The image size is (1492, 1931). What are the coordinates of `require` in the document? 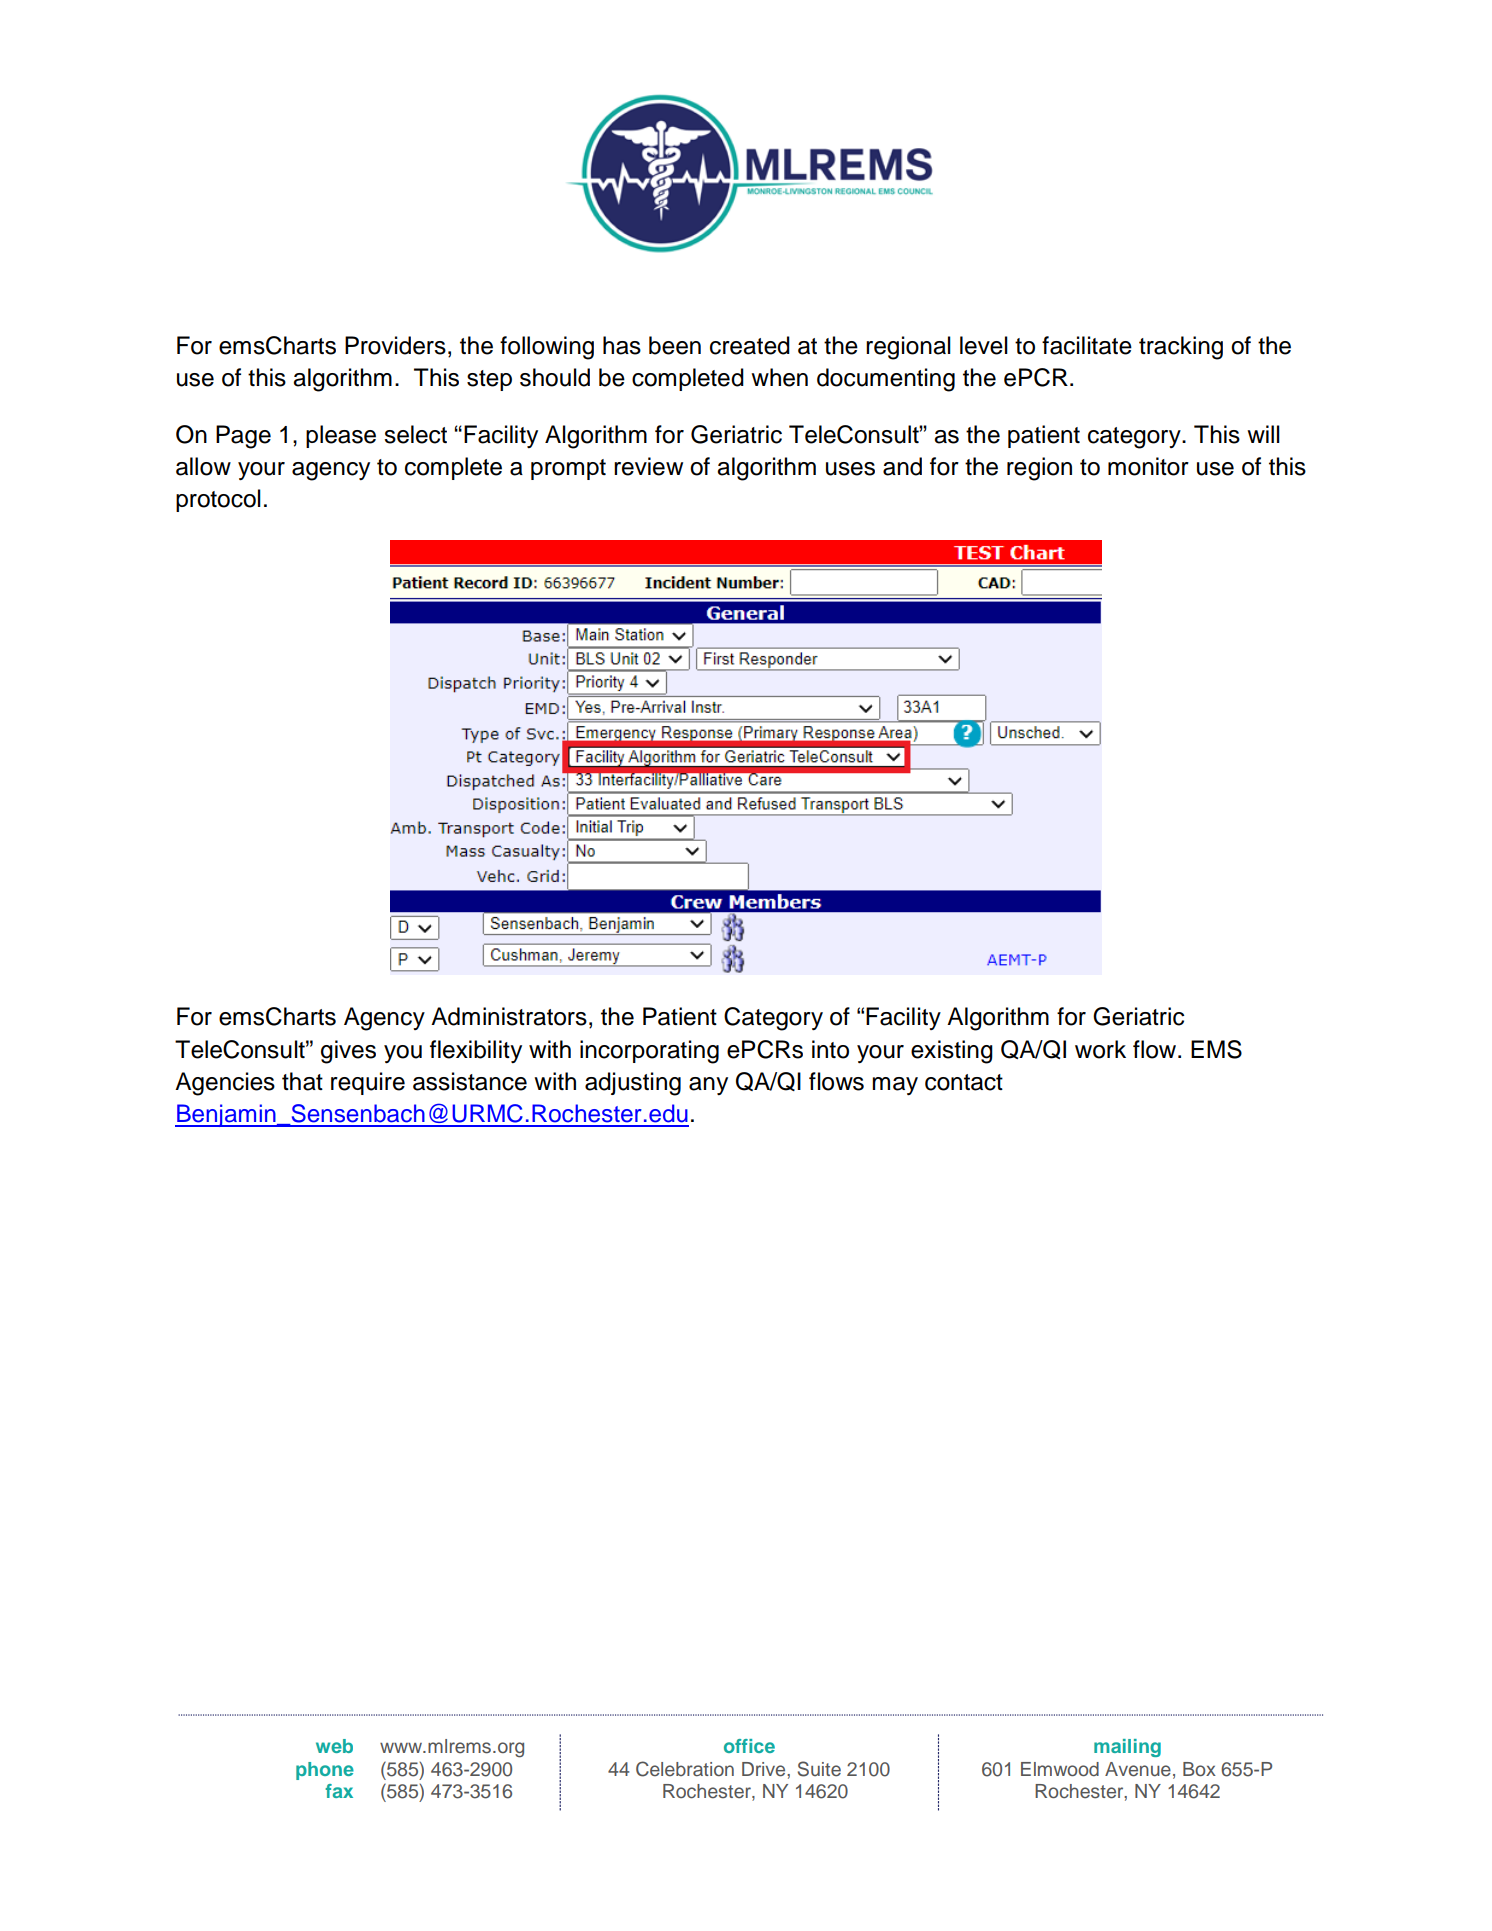 It's located at (368, 1083).
